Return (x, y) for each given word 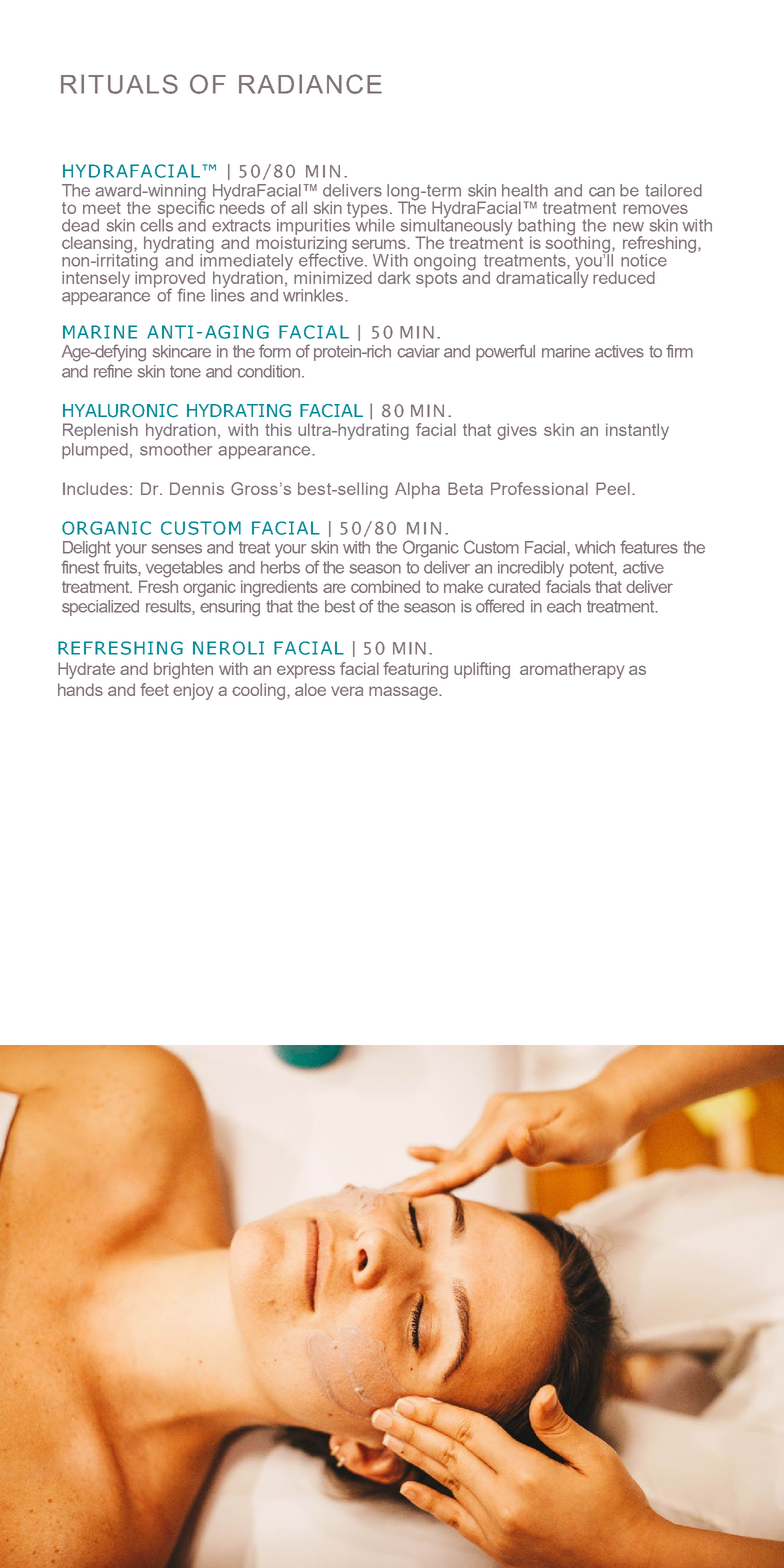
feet (154, 689)
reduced (624, 277)
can (602, 192)
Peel (613, 488)
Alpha (417, 490)
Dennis (197, 488)
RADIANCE (310, 84)
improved (170, 279)
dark (394, 277)
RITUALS (119, 84)
